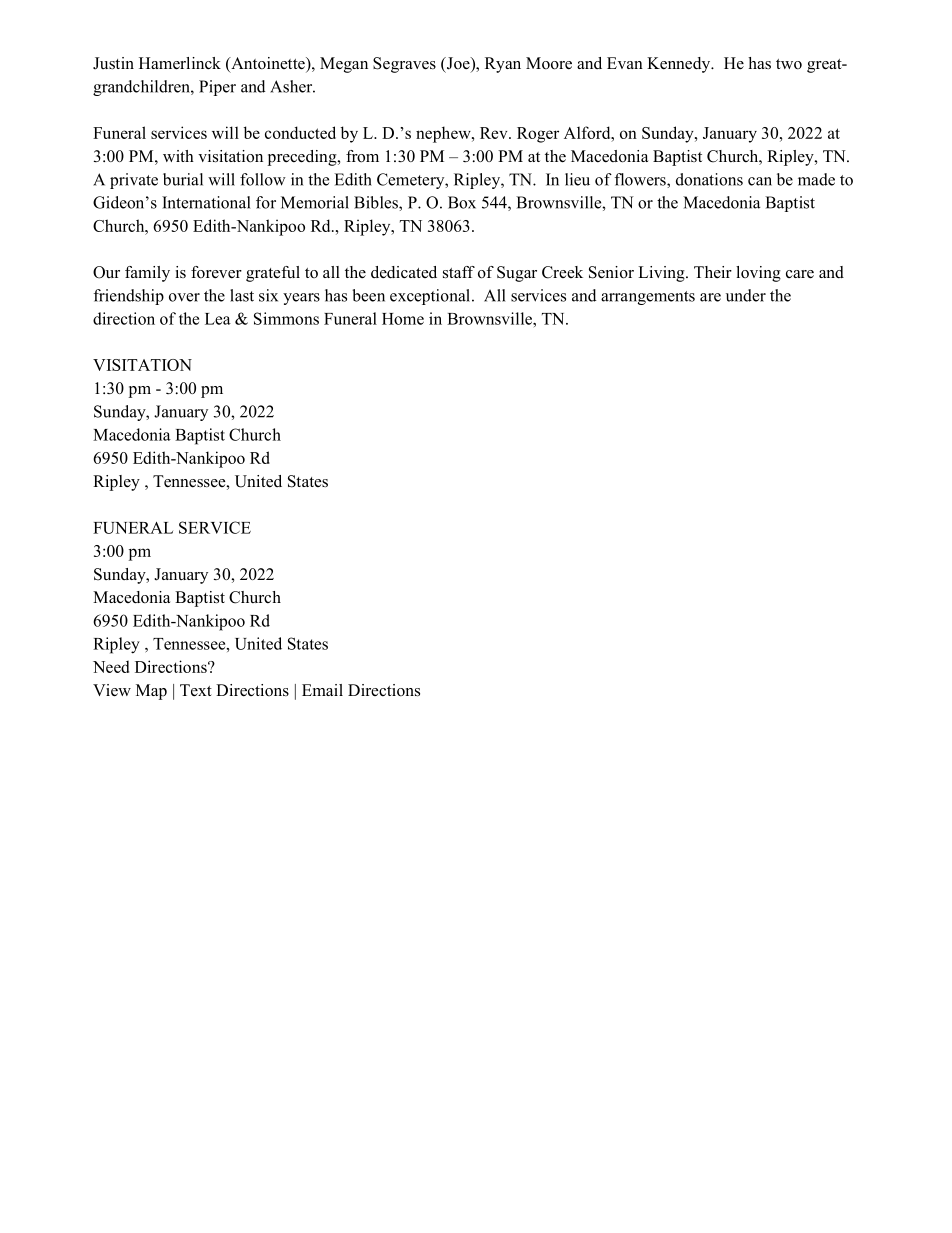  I want to click on Home, so click(403, 319).
